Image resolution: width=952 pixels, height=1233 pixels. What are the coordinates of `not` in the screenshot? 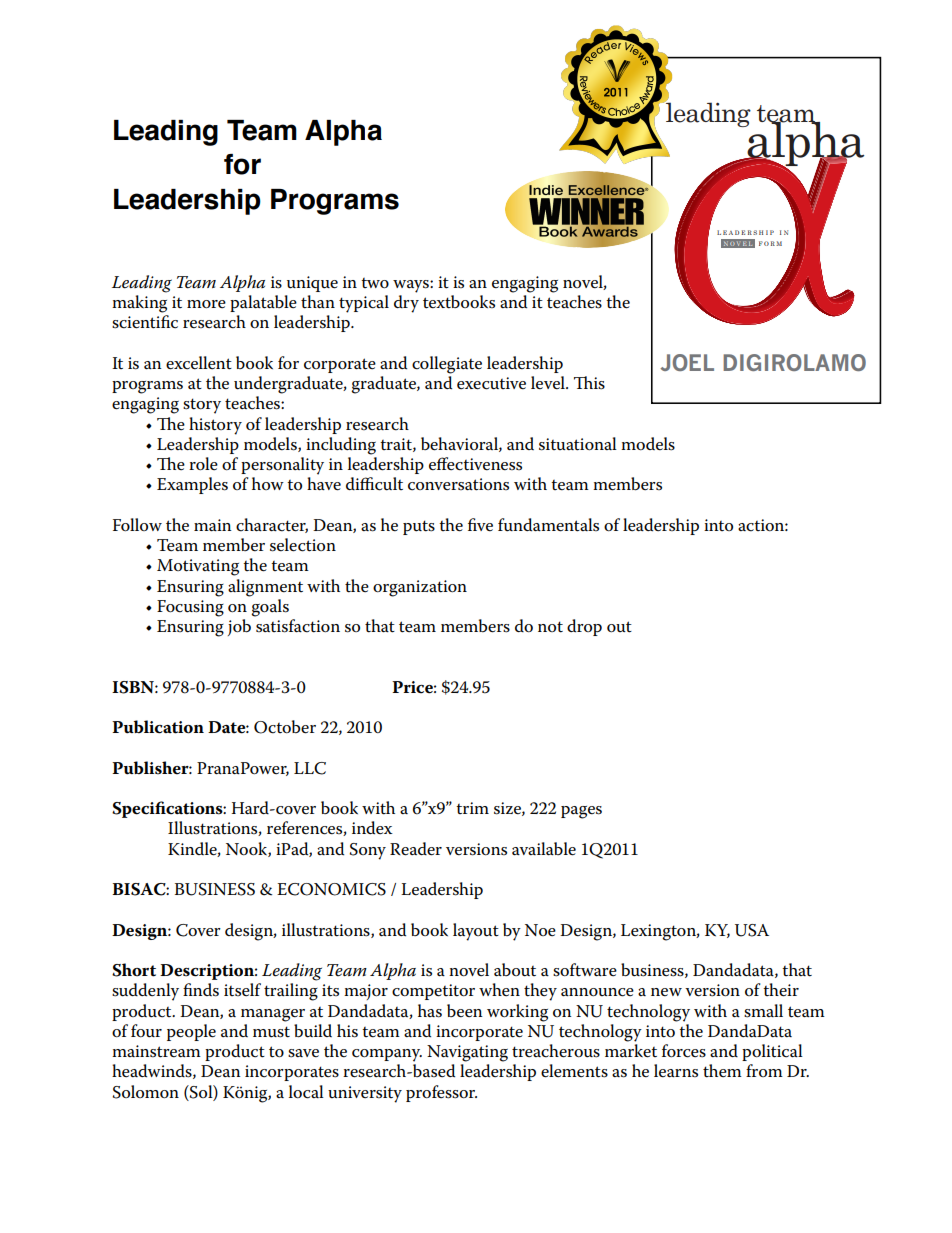 It's located at (550, 627).
